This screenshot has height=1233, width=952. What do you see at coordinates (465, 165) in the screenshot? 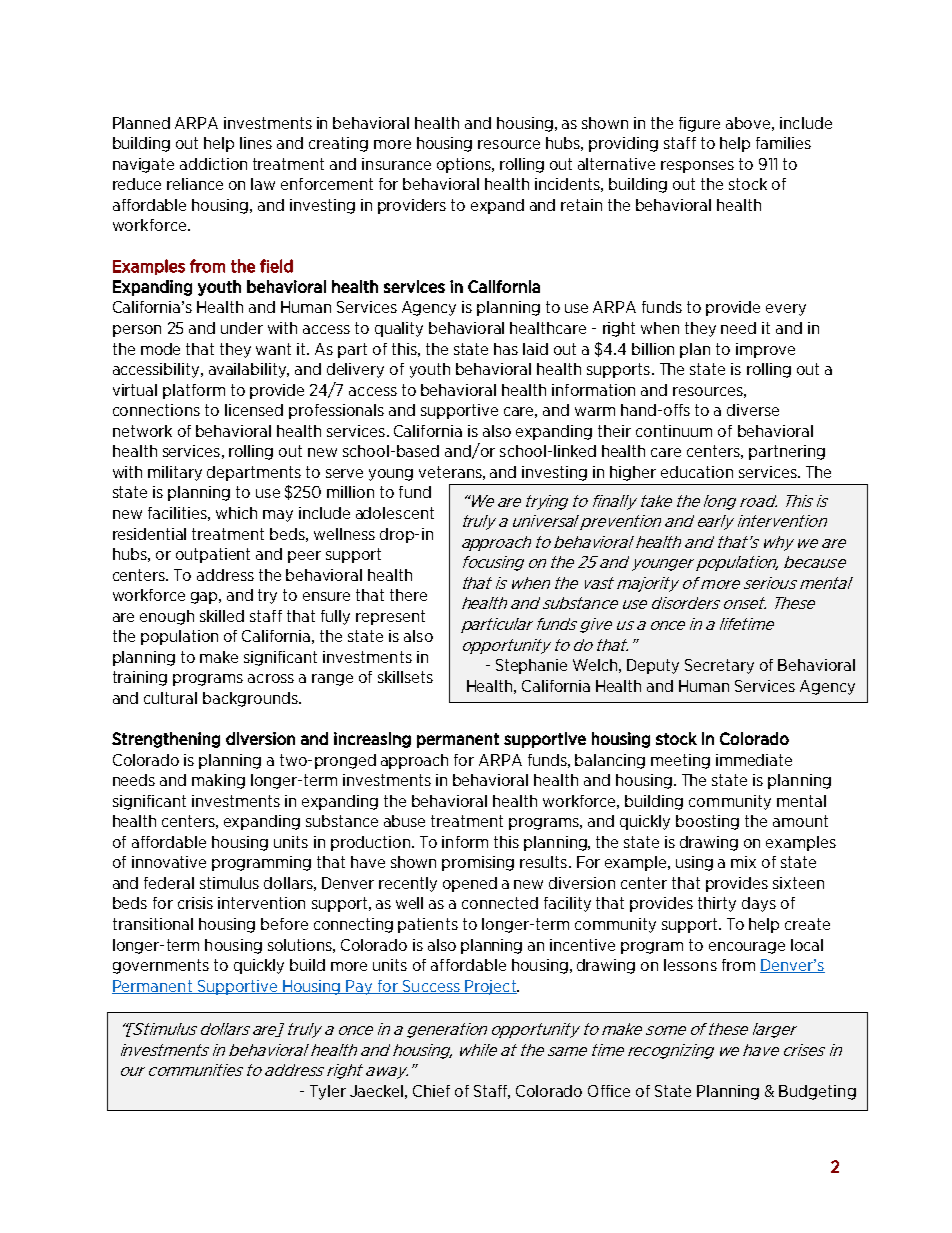
I see `options` at bounding box center [465, 165].
